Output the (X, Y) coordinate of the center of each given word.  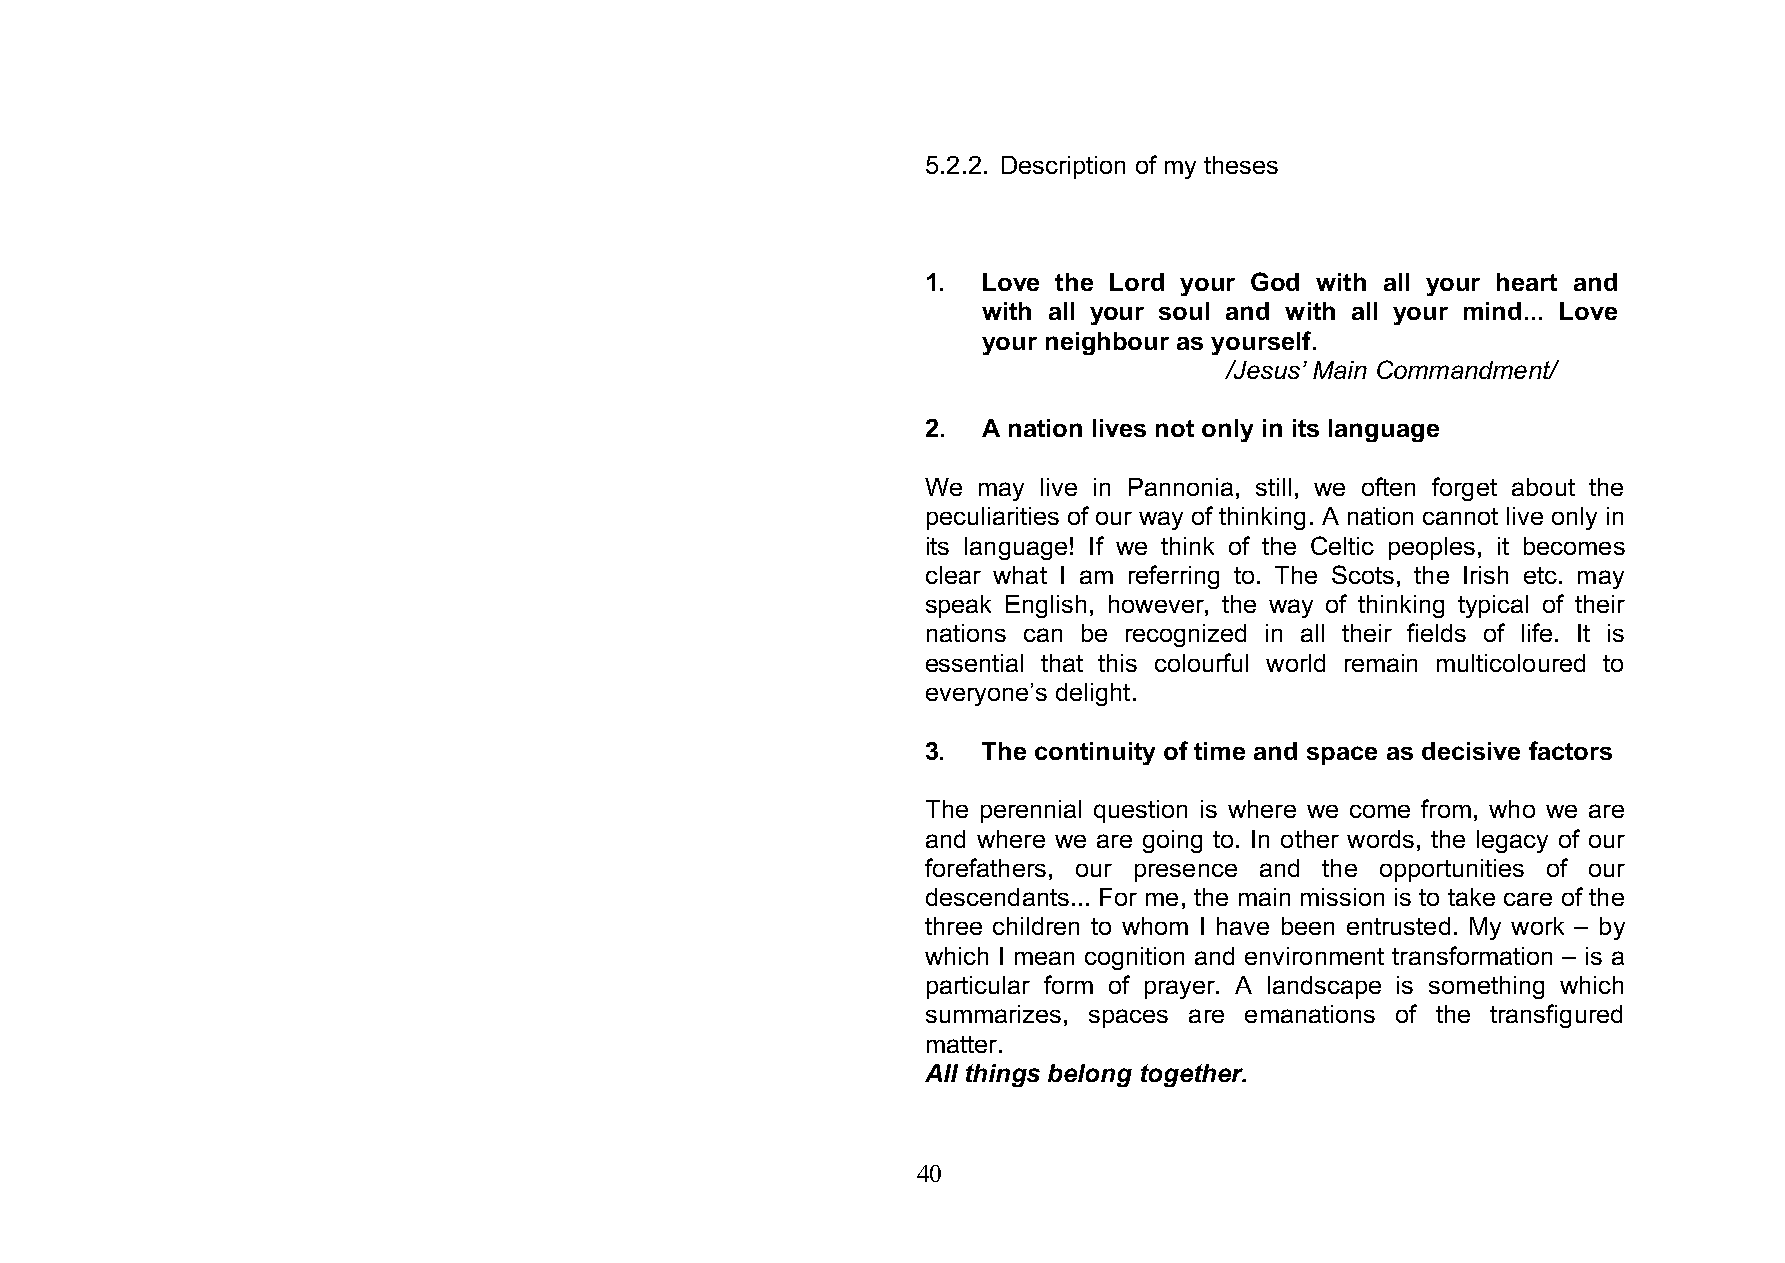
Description (1063, 167)
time (1219, 751)
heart (1527, 282)
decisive (1471, 751)
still (1273, 487)
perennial (1031, 811)
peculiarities (993, 518)
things (1003, 1075)
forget (1464, 489)
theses (1241, 165)
